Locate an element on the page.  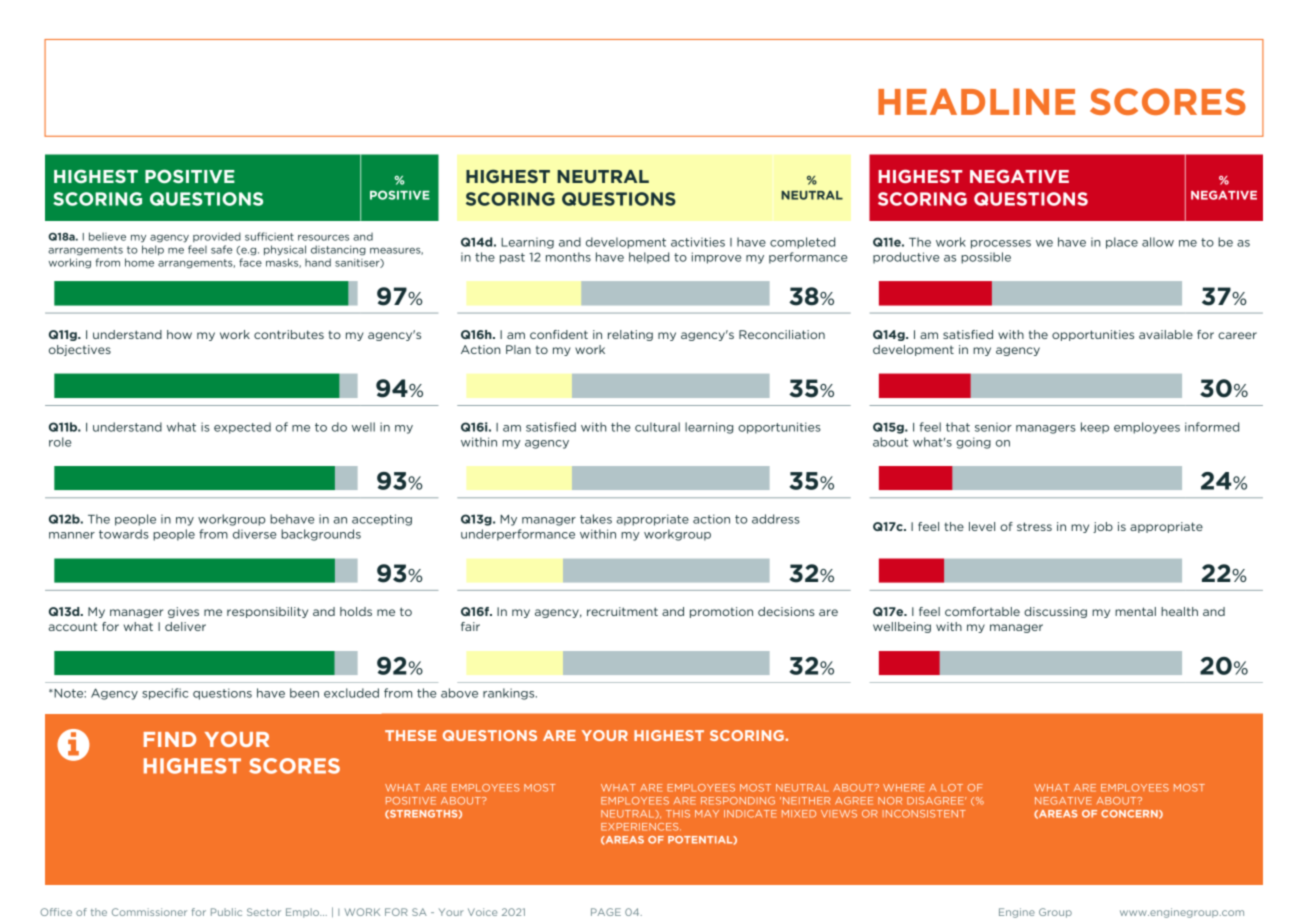
relating is located at coordinates (630, 335).
